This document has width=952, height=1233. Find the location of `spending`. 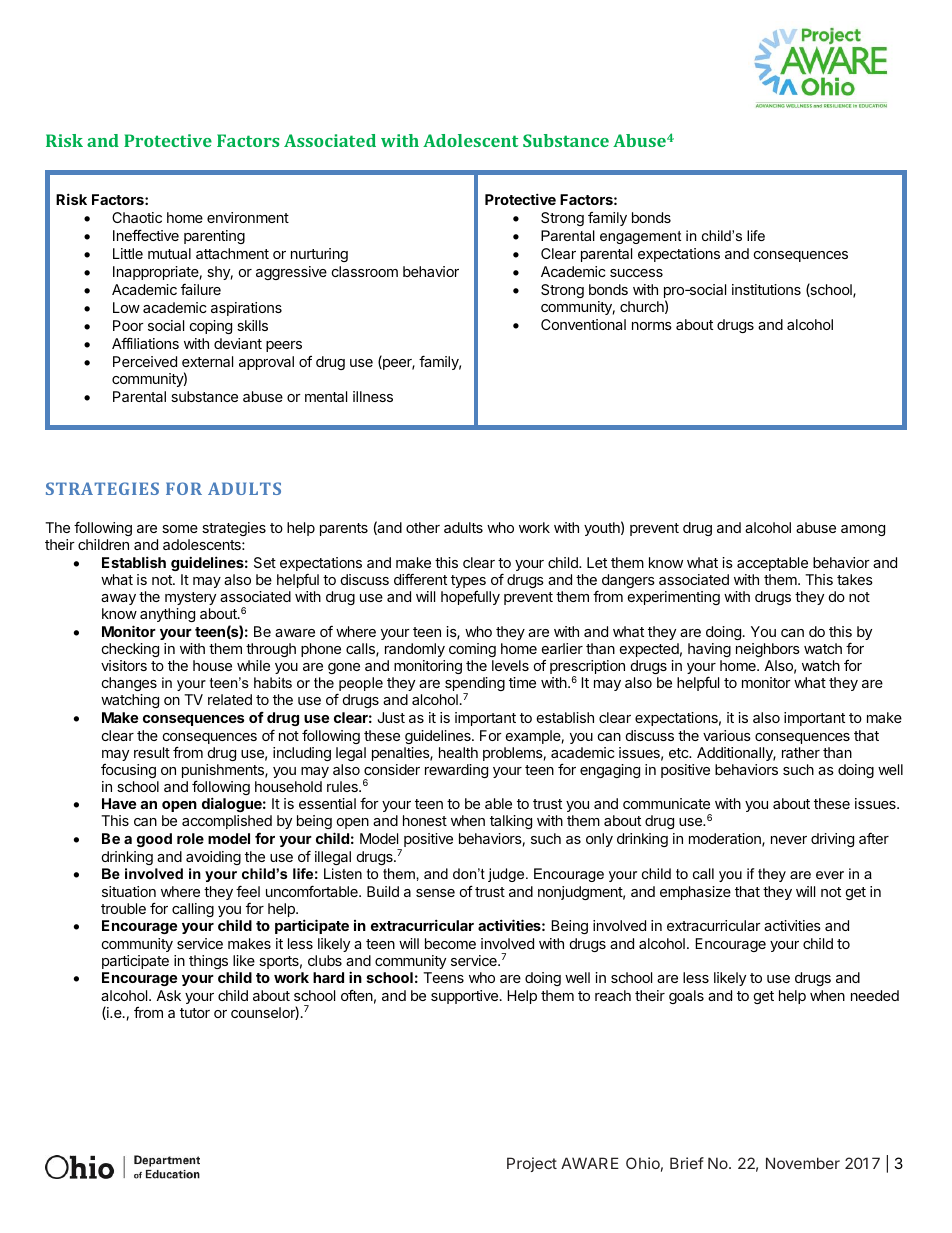

spending is located at coordinates (475, 686).
